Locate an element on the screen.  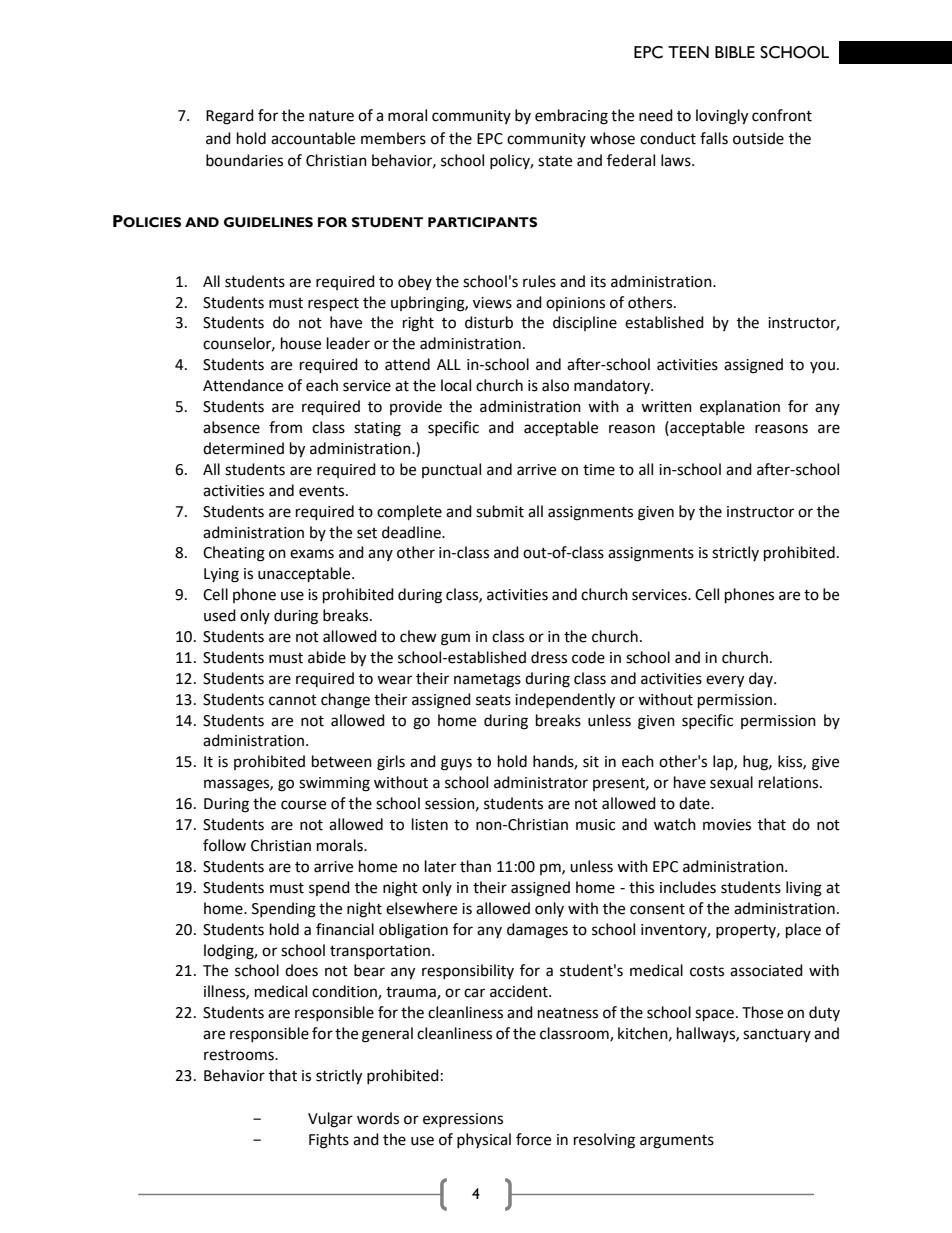
also is located at coordinates (555, 385).
